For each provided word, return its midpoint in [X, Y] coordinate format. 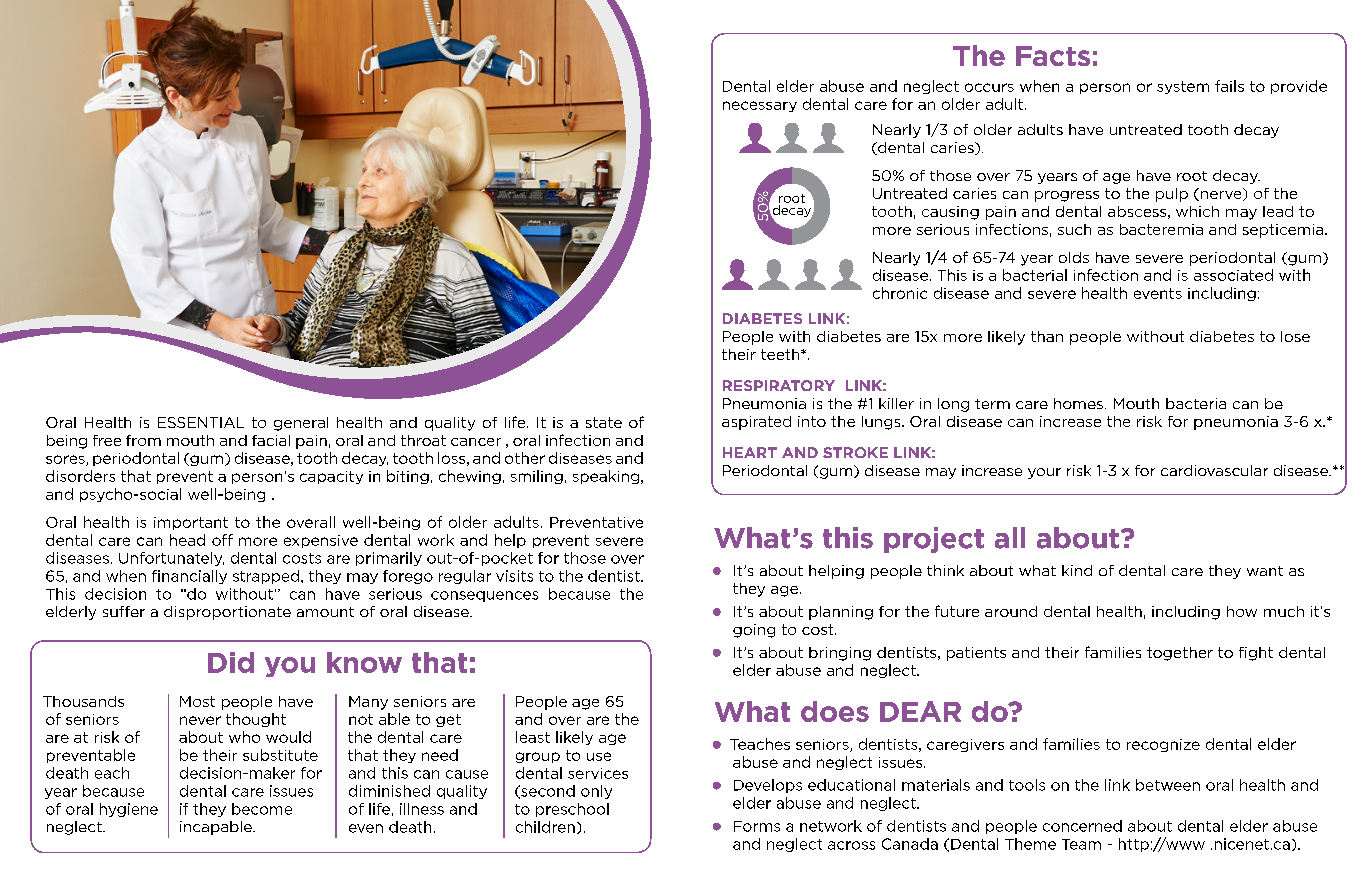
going [754, 631]
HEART [750, 452]
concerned [1082, 826]
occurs [989, 87]
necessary [760, 106]
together [1180, 654]
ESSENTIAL [201, 422]
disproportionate [227, 613]
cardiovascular [1214, 470]
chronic [900, 293]
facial [271, 440]
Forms [757, 826]
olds [1074, 257]
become [262, 809]
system [1183, 87]
